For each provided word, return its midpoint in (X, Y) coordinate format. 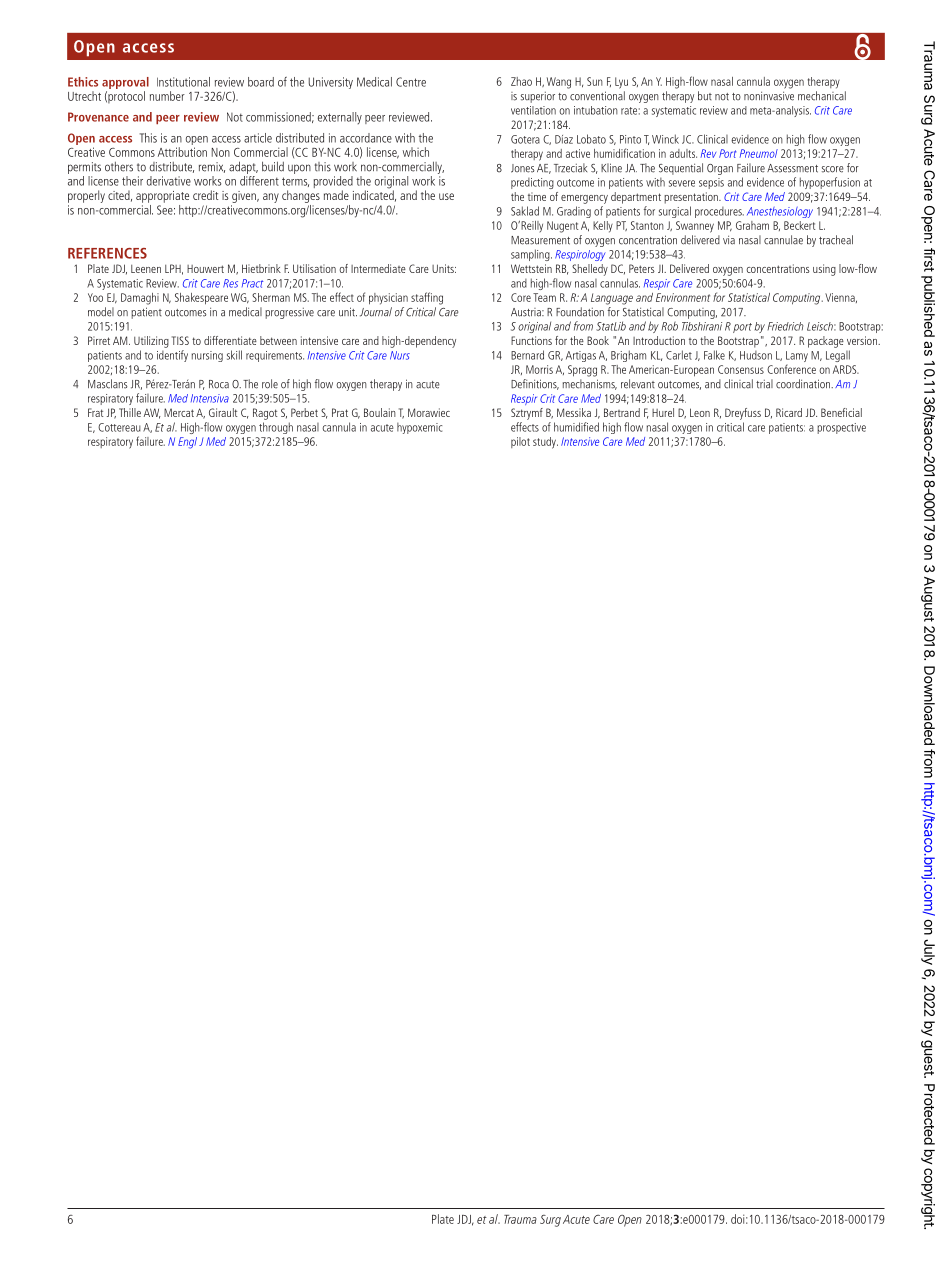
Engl (187, 443)
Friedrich (785, 326)
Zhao (521, 81)
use (446, 196)
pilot (520, 442)
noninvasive (769, 96)
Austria (527, 312)
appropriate (162, 197)
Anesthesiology (780, 212)
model (101, 312)
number (167, 96)
